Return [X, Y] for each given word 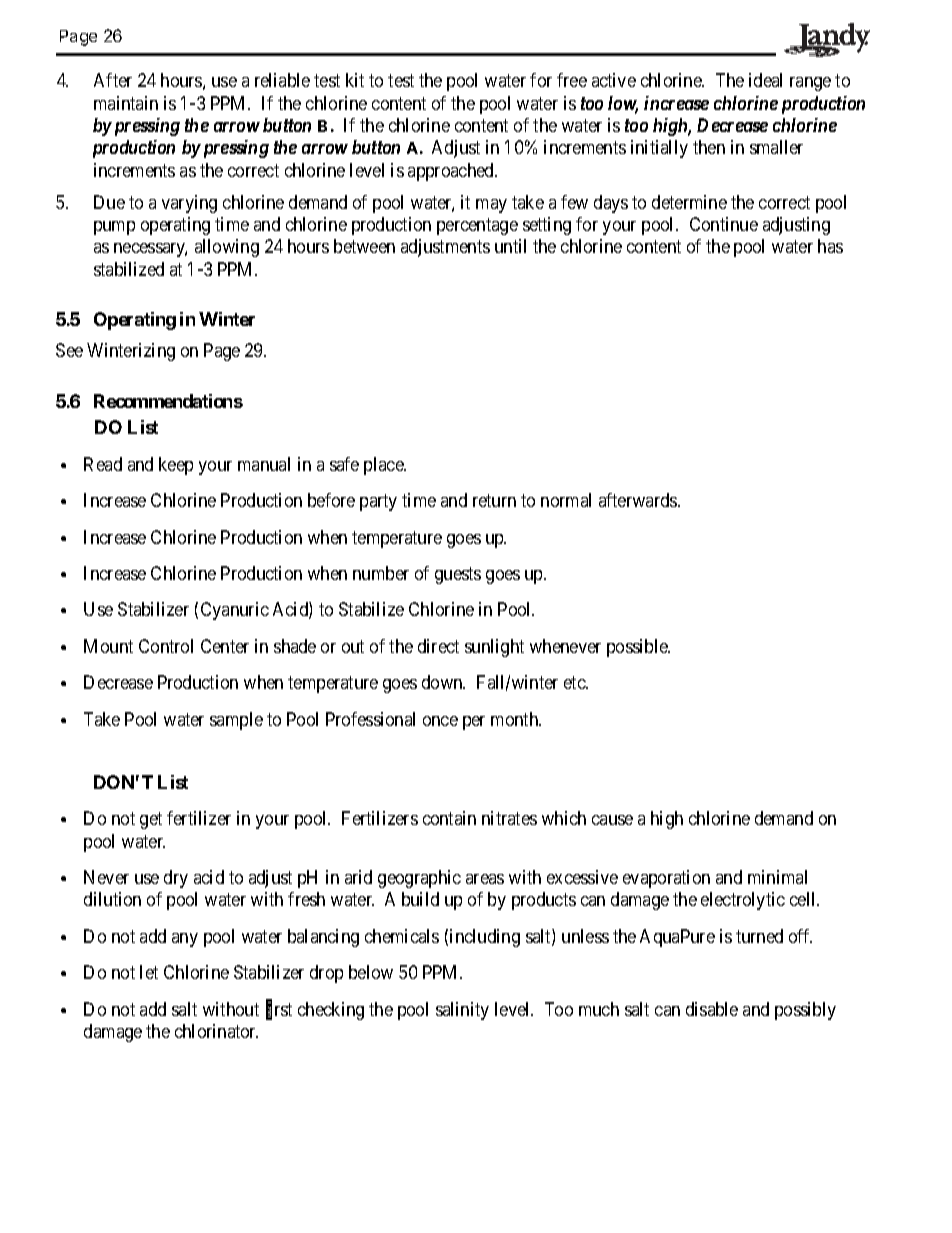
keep [176, 466]
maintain [126, 103]
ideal [765, 80]
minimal [777, 877]
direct [438, 646]
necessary [150, 250]
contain [449, 818]
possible [638, 648]
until [510, 246]
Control [166, 646]
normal [566, 500]
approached [452, 172]
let [149, 972]
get [151, 820]
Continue [724, 224]
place [384, 466]
